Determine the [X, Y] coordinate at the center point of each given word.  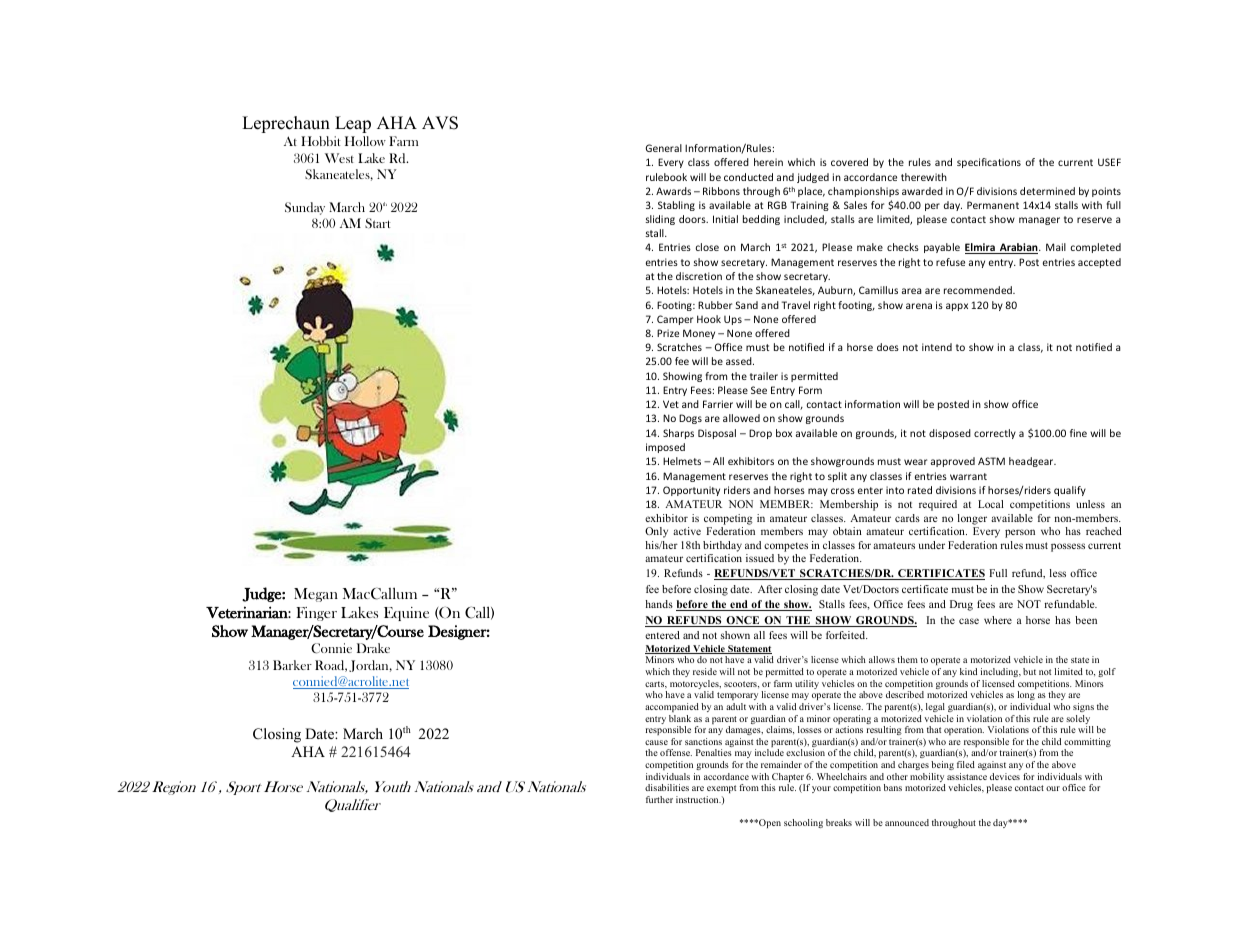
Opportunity [691, 491]
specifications [989, 163]
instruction [698, 799]
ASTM [991, 461]
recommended [979, 290]
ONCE [743, 621]
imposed [665, 448]
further [659, 799]
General [663, 148]
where [998, 620]
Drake [373, 648]
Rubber [715, 305]
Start [378, 223]
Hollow [365, 141]
